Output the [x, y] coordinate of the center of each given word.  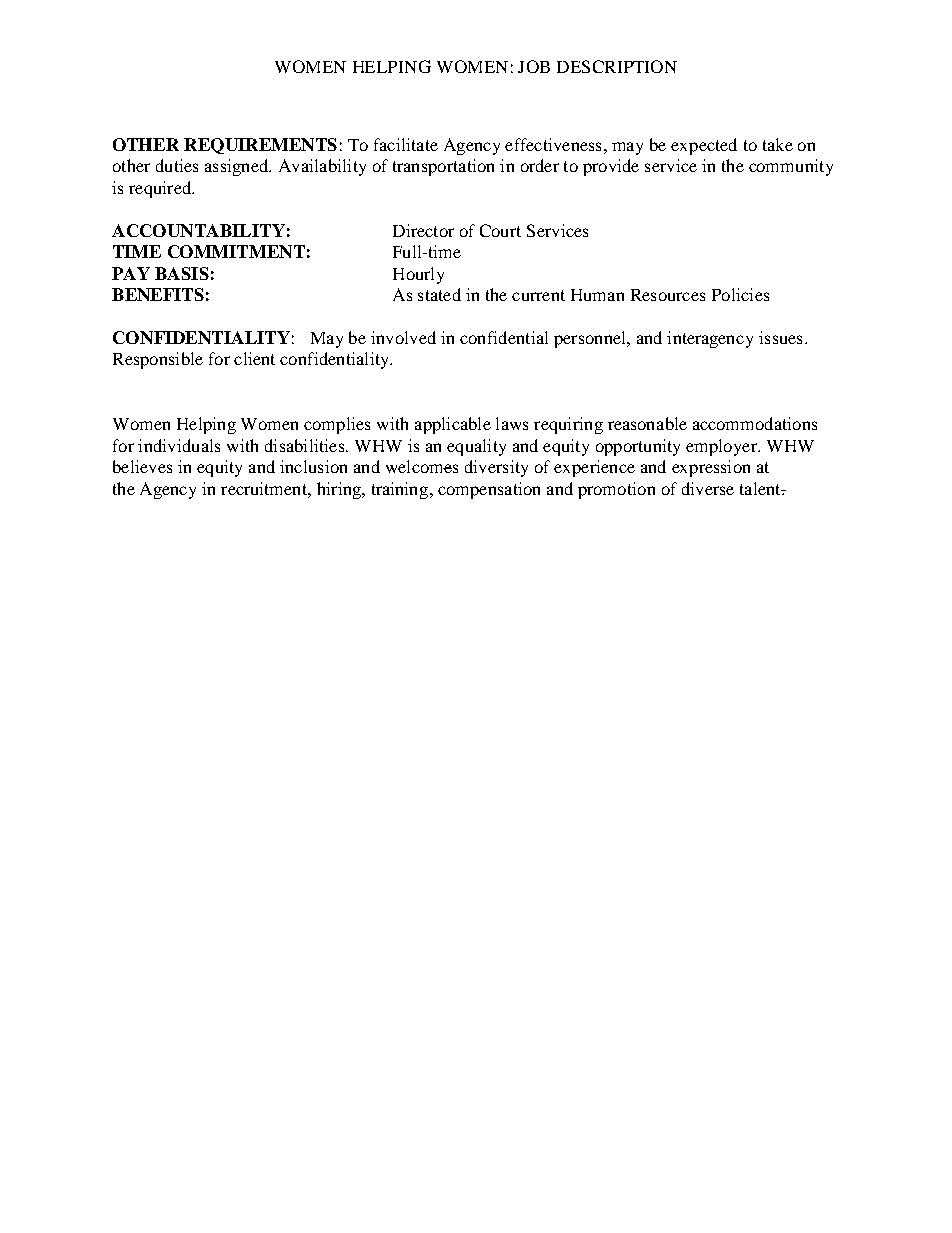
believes [142, 466]
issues [780, 337]
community [791, 167]
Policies [740, 294]
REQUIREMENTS [260, 146]
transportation [443, 167]
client [254, 358]
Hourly [418, 275]
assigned [238, 167]
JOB [534, 66]
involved [403, 337]
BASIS [182, 273]
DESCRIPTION [617, 66]
